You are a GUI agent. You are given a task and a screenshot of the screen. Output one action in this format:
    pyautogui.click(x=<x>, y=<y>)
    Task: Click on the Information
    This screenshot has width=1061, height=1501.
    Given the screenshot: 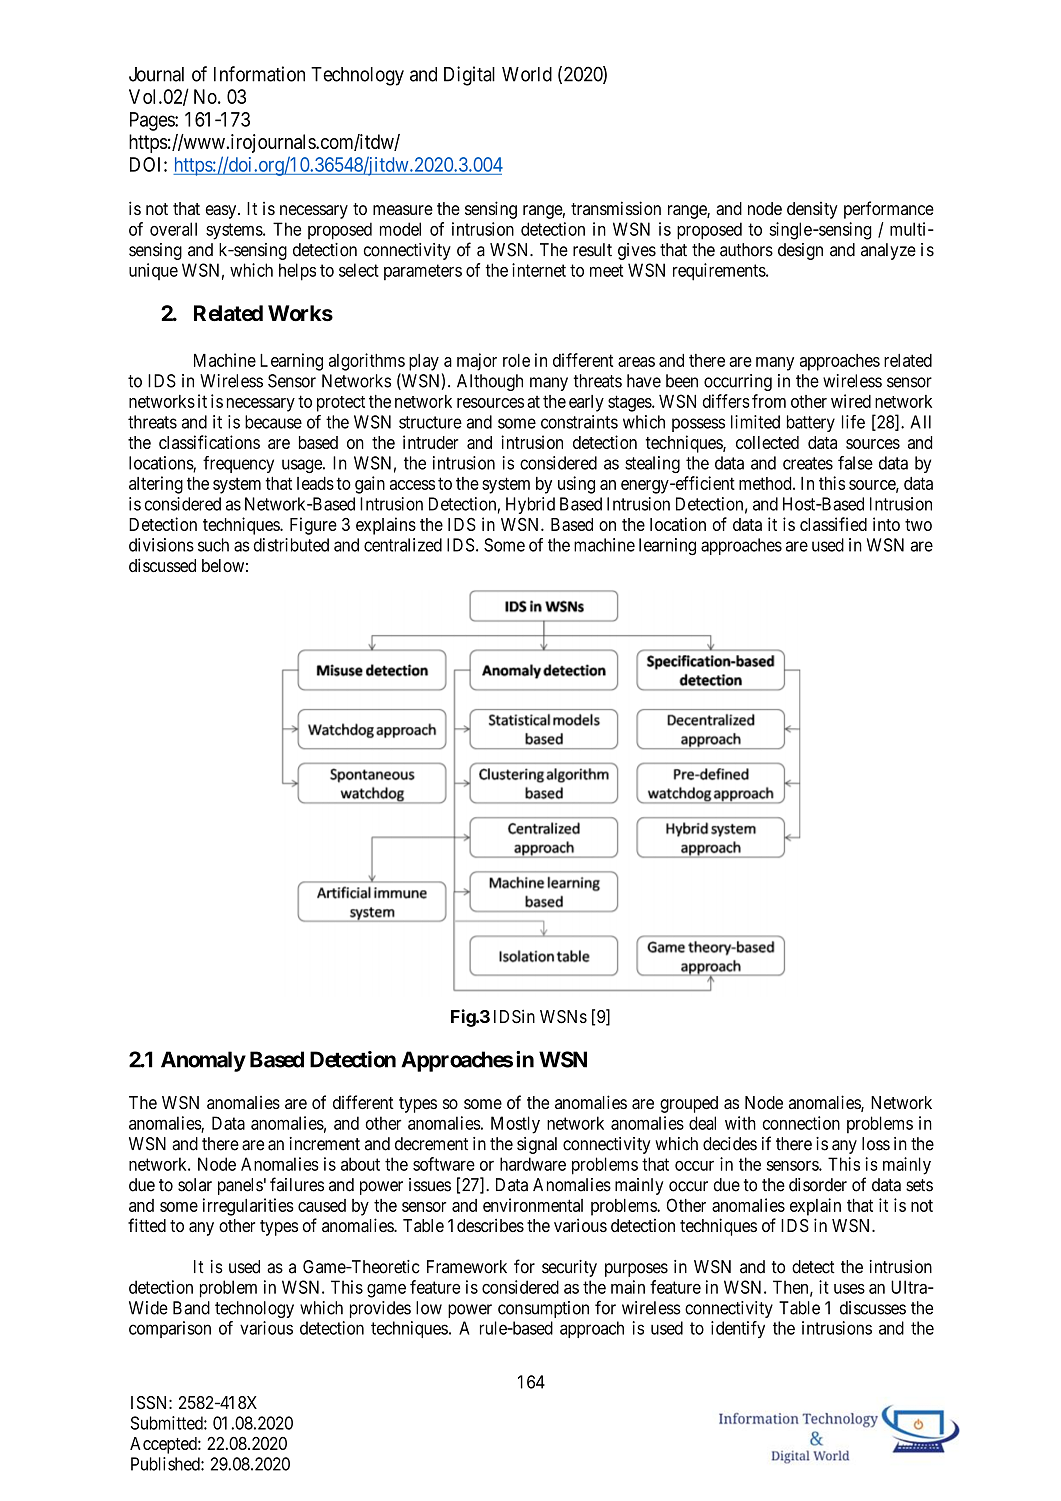 What is the action you would take?
    pyautogui.click(x=259, y=74)
